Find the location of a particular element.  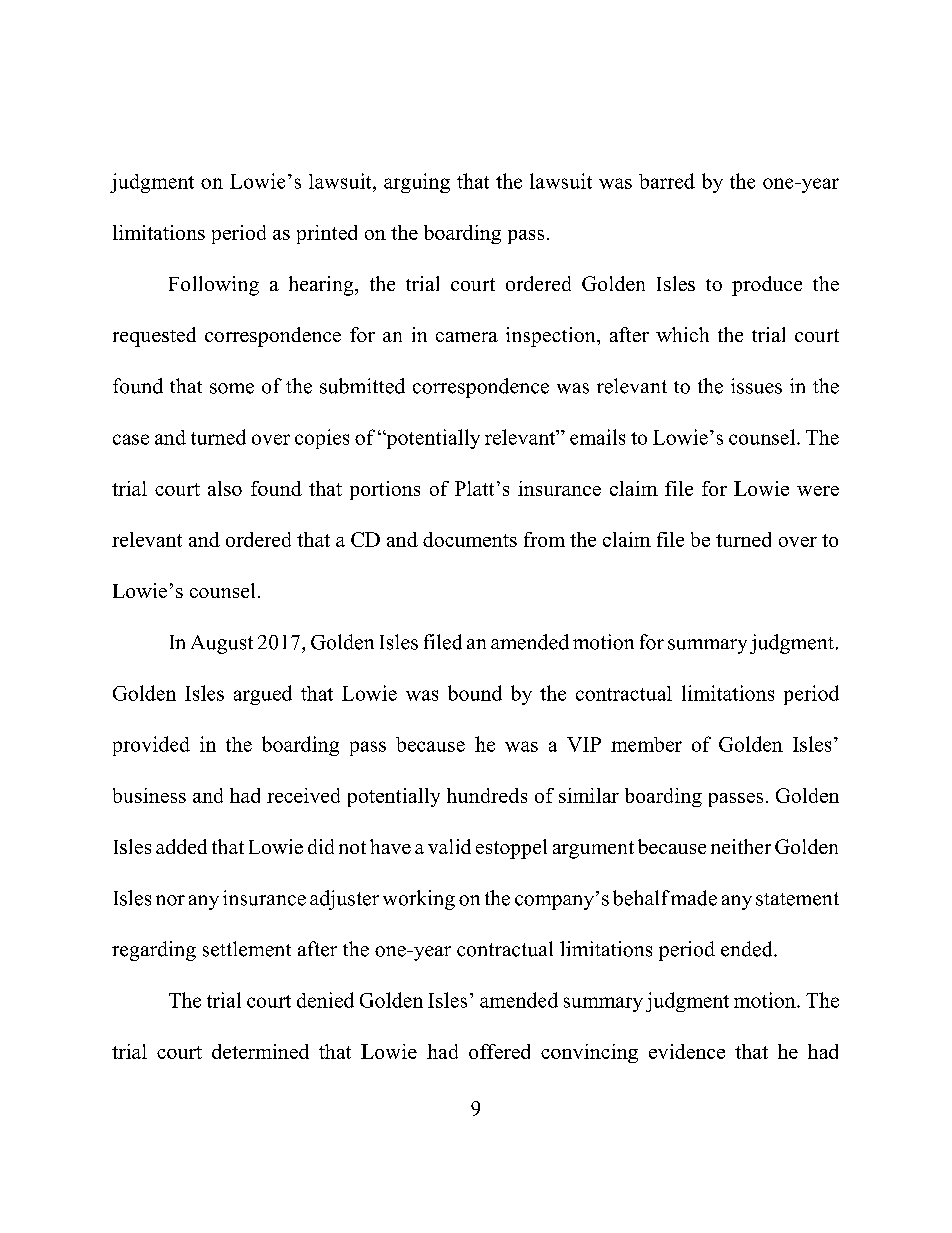

printed is located at coordinates (327, 234).
